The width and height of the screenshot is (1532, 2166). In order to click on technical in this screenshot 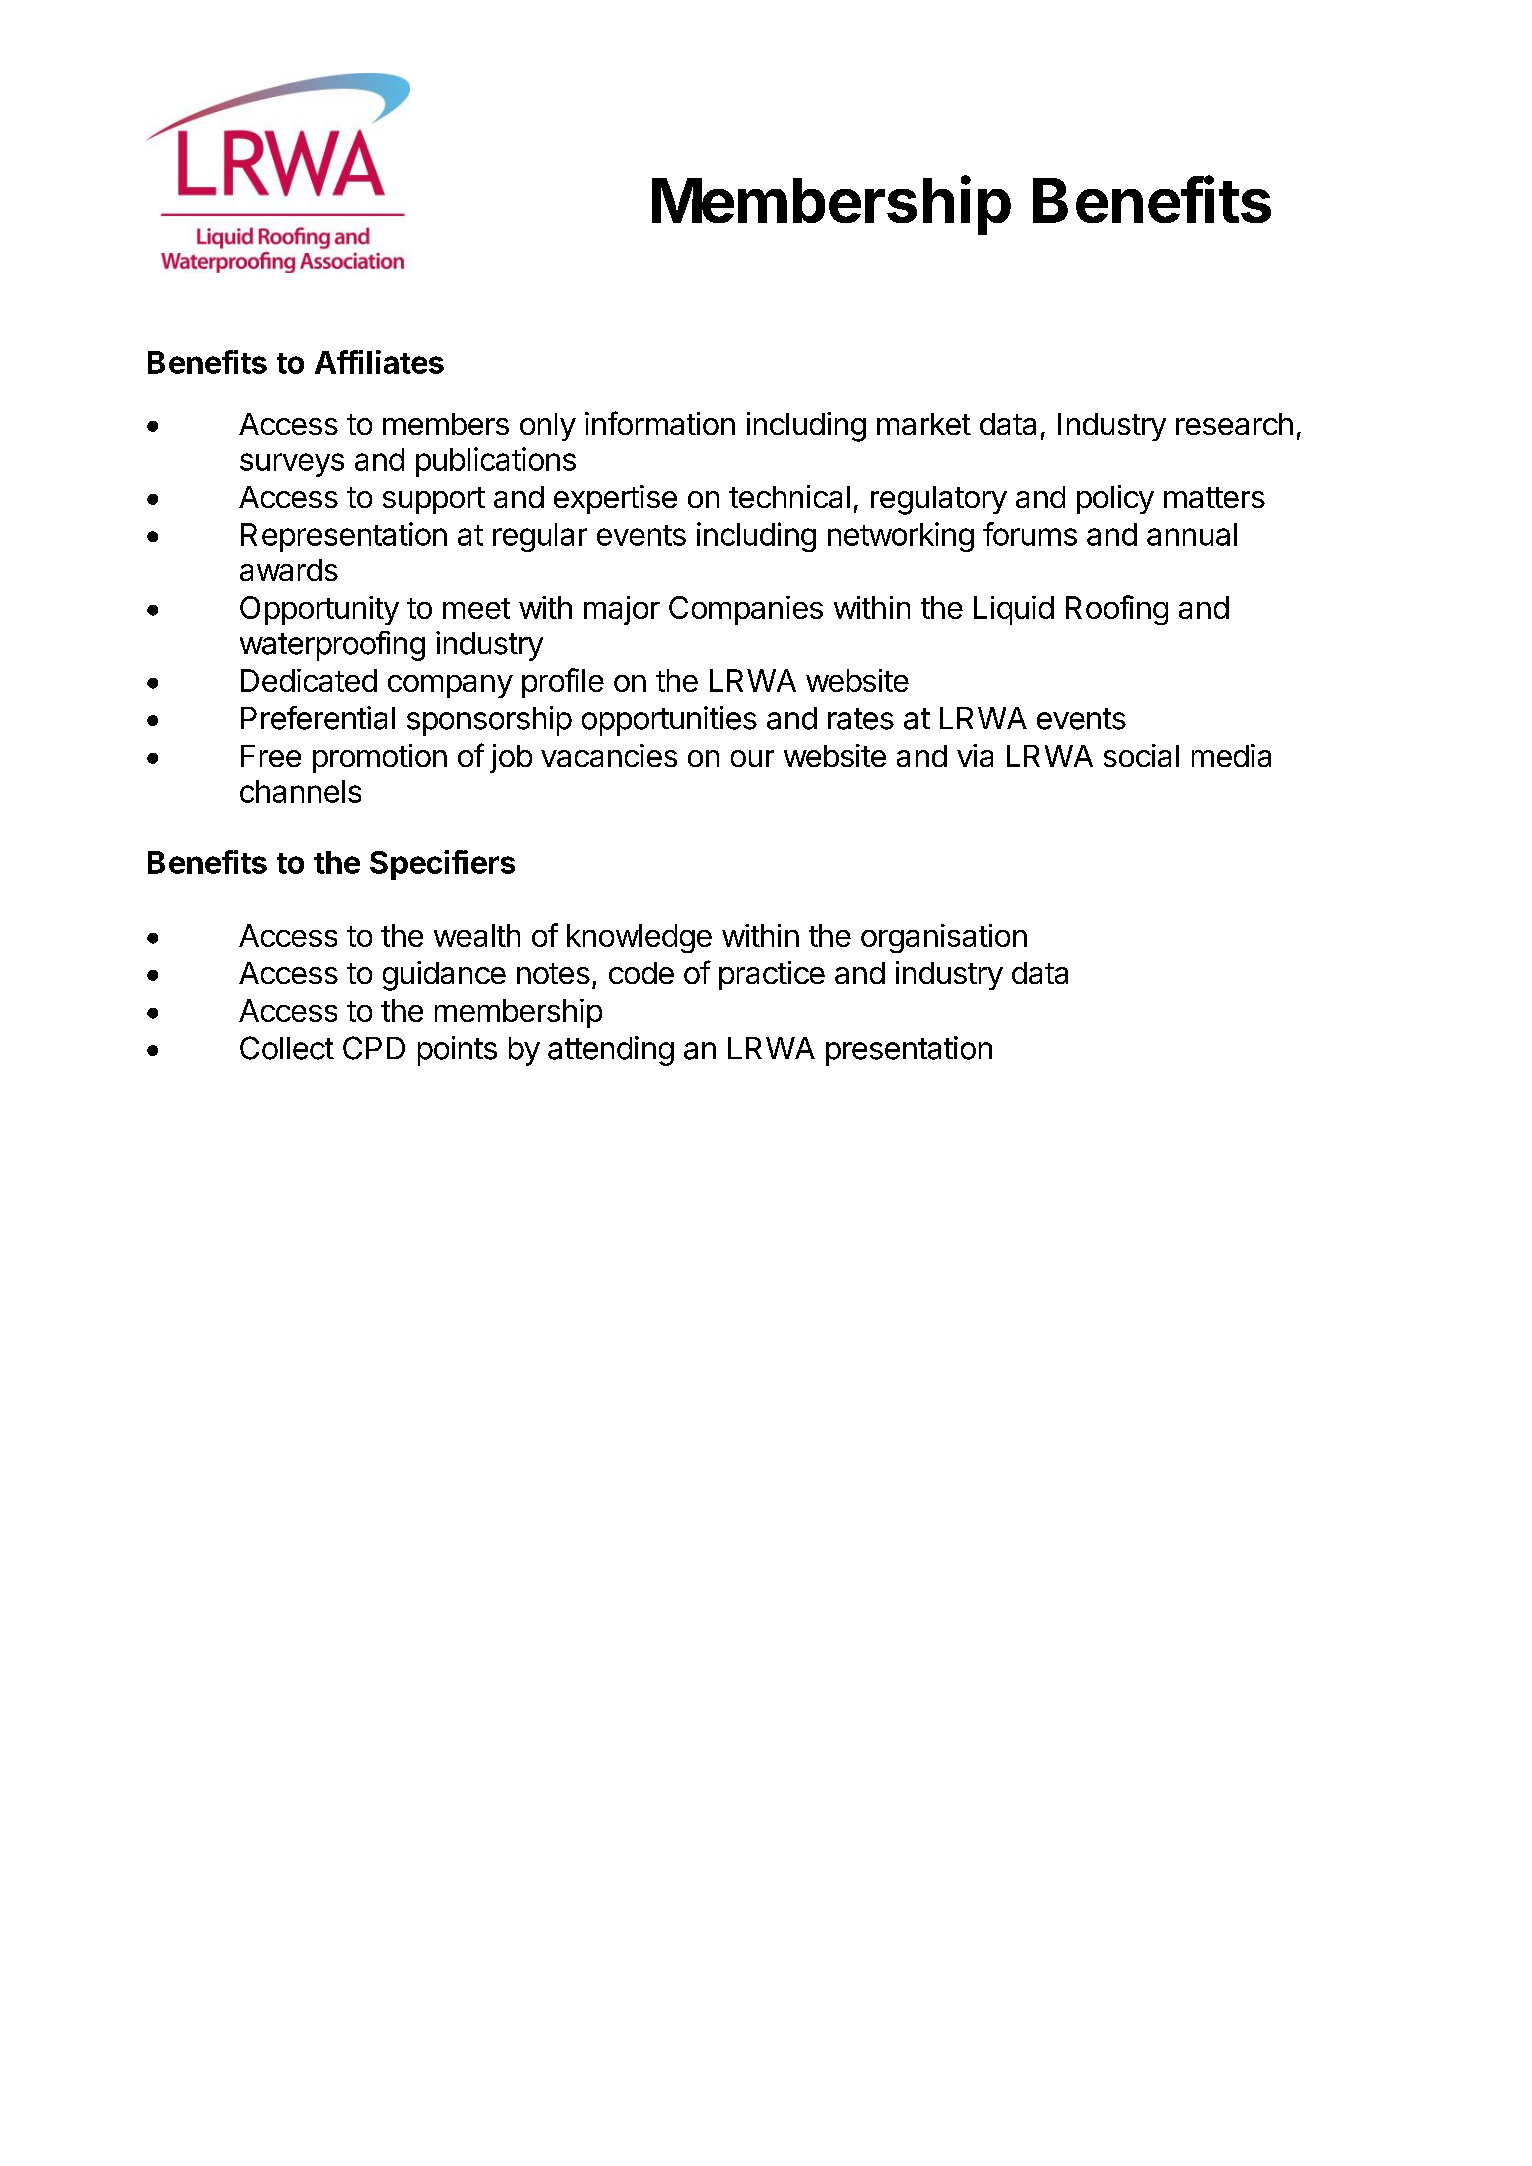, I will do `click(789, 496)`.
